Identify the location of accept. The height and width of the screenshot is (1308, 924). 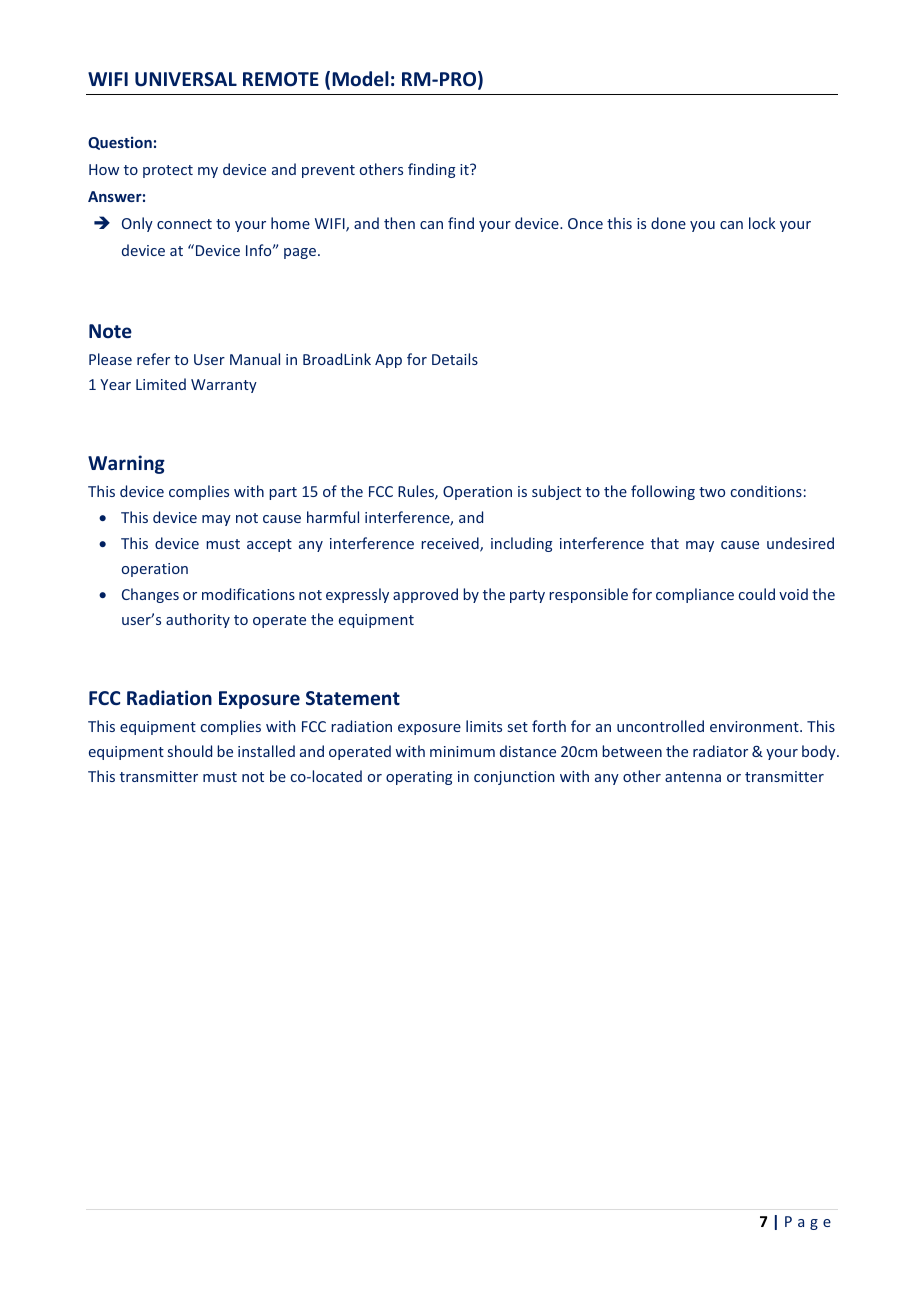
(269, 545).
